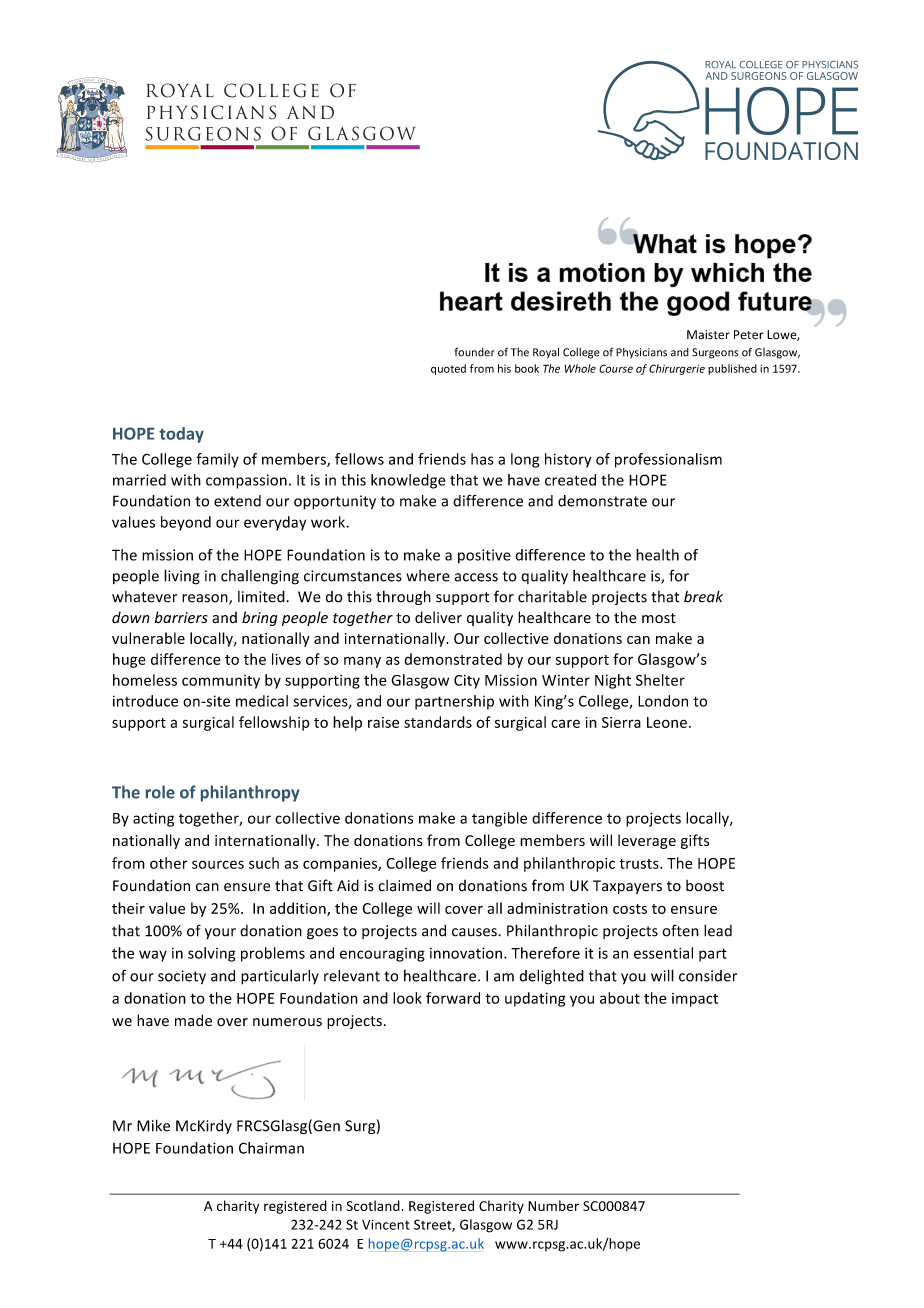 This document has width=924, height=1308. What do you see at coordinates (428, 576) in the document?
I see `where` at bounding box center [428, 576].
